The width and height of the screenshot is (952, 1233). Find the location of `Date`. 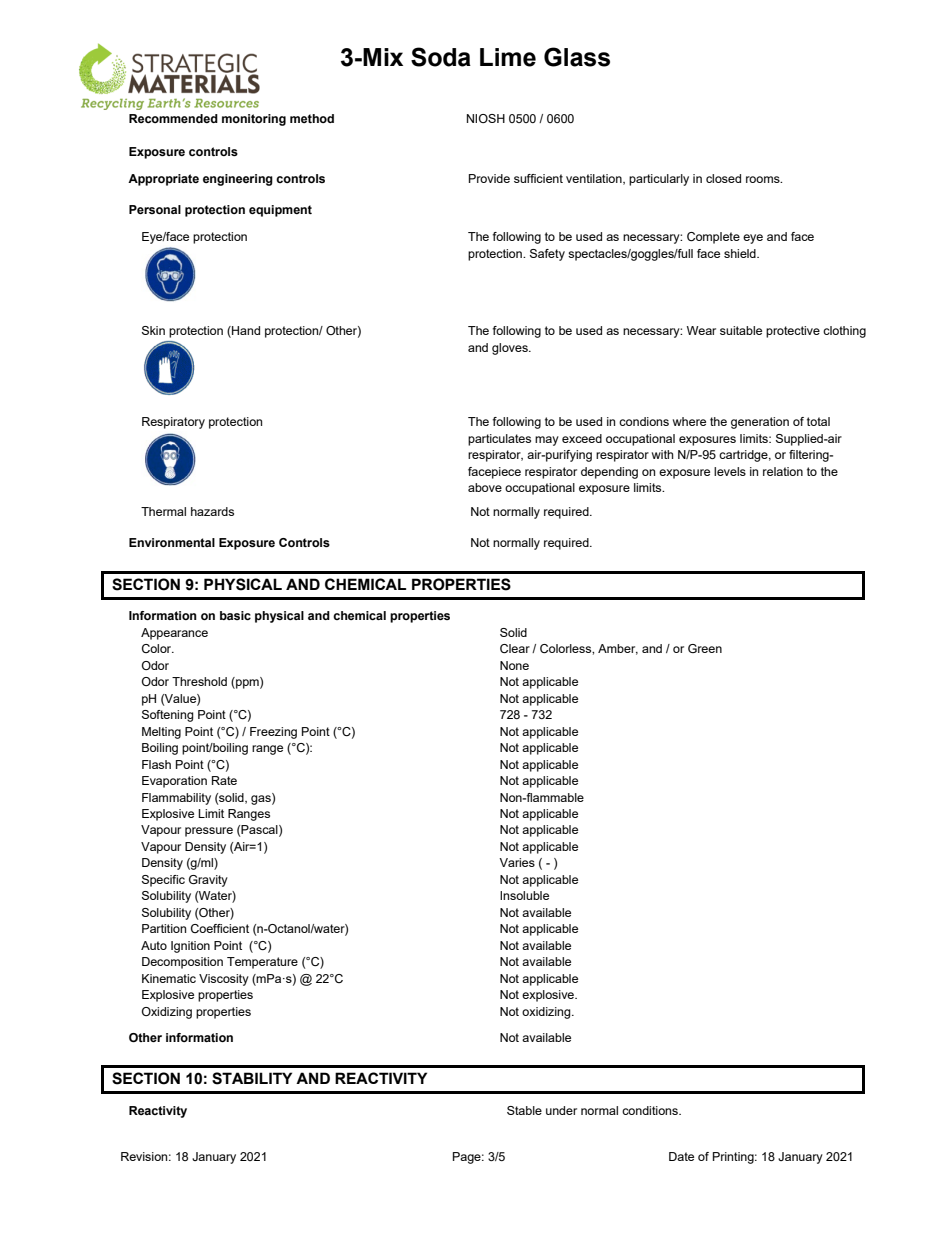

Date is located at coordinates (681, 1156).
